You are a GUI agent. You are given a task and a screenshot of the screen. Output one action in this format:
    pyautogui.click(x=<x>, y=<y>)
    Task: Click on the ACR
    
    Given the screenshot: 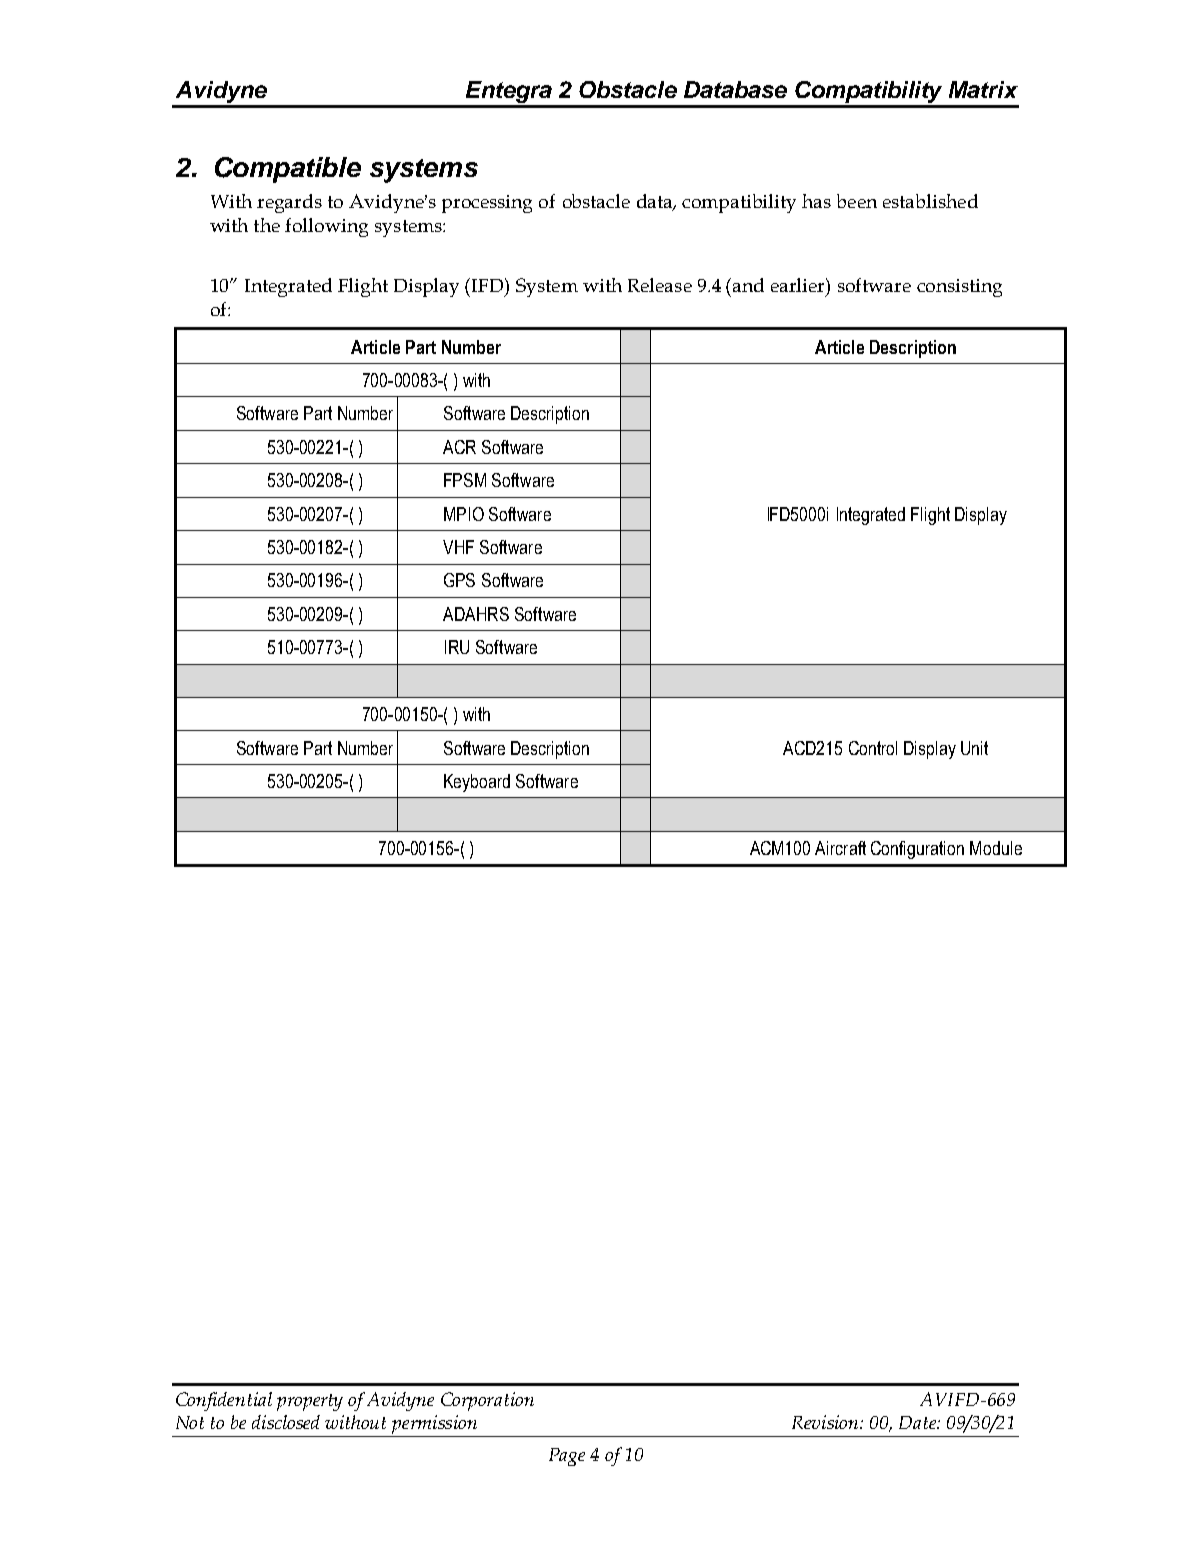 What is the action you would take?
    pyautogui.click(x=459, y=447)
